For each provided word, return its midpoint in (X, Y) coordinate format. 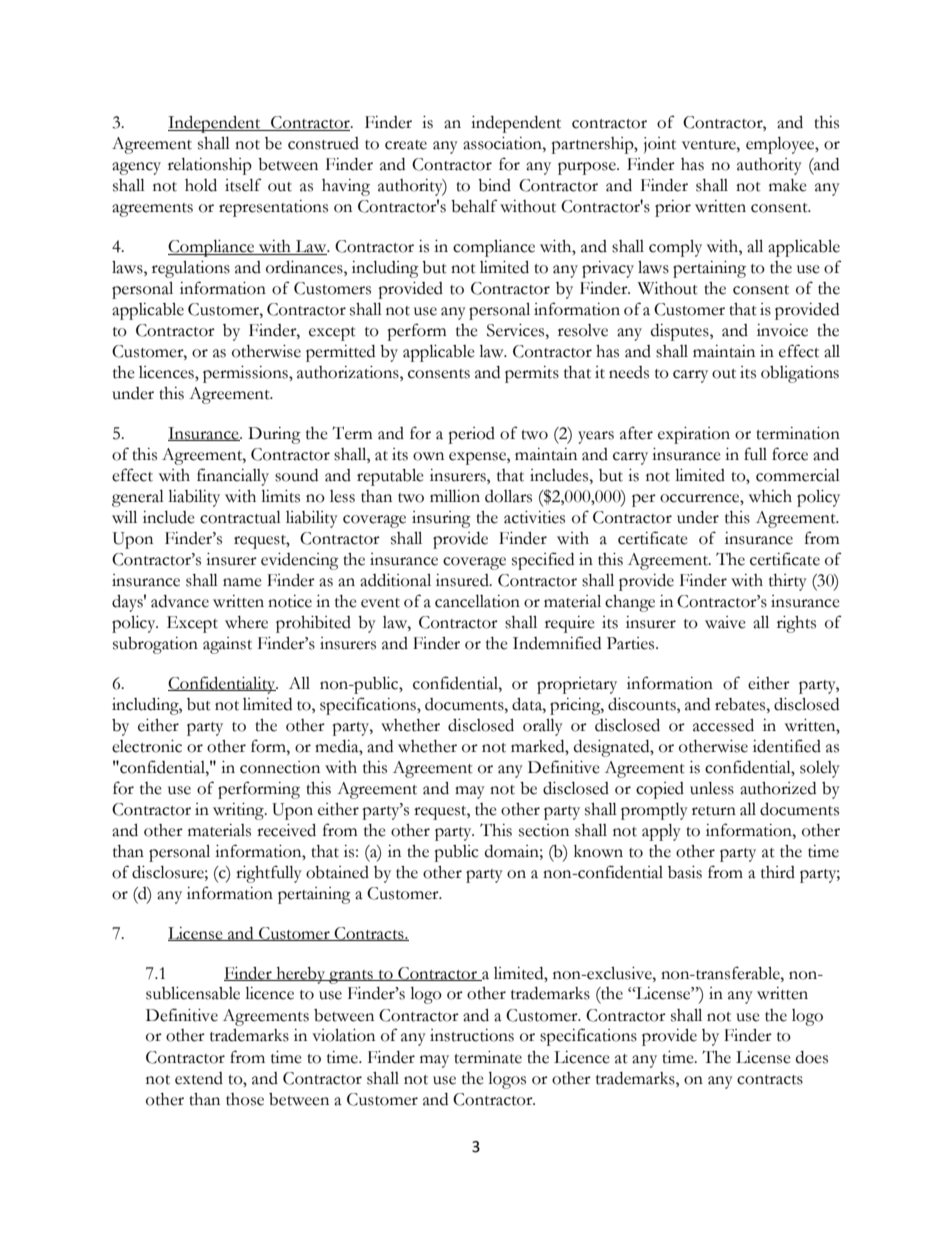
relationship (210, 166)
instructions (472, 1035)
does (812, 1057)
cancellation (477, 601)
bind (494, 185)
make (788, 185)
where (246, 622)
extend (199, 1078)
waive (725, 622)
